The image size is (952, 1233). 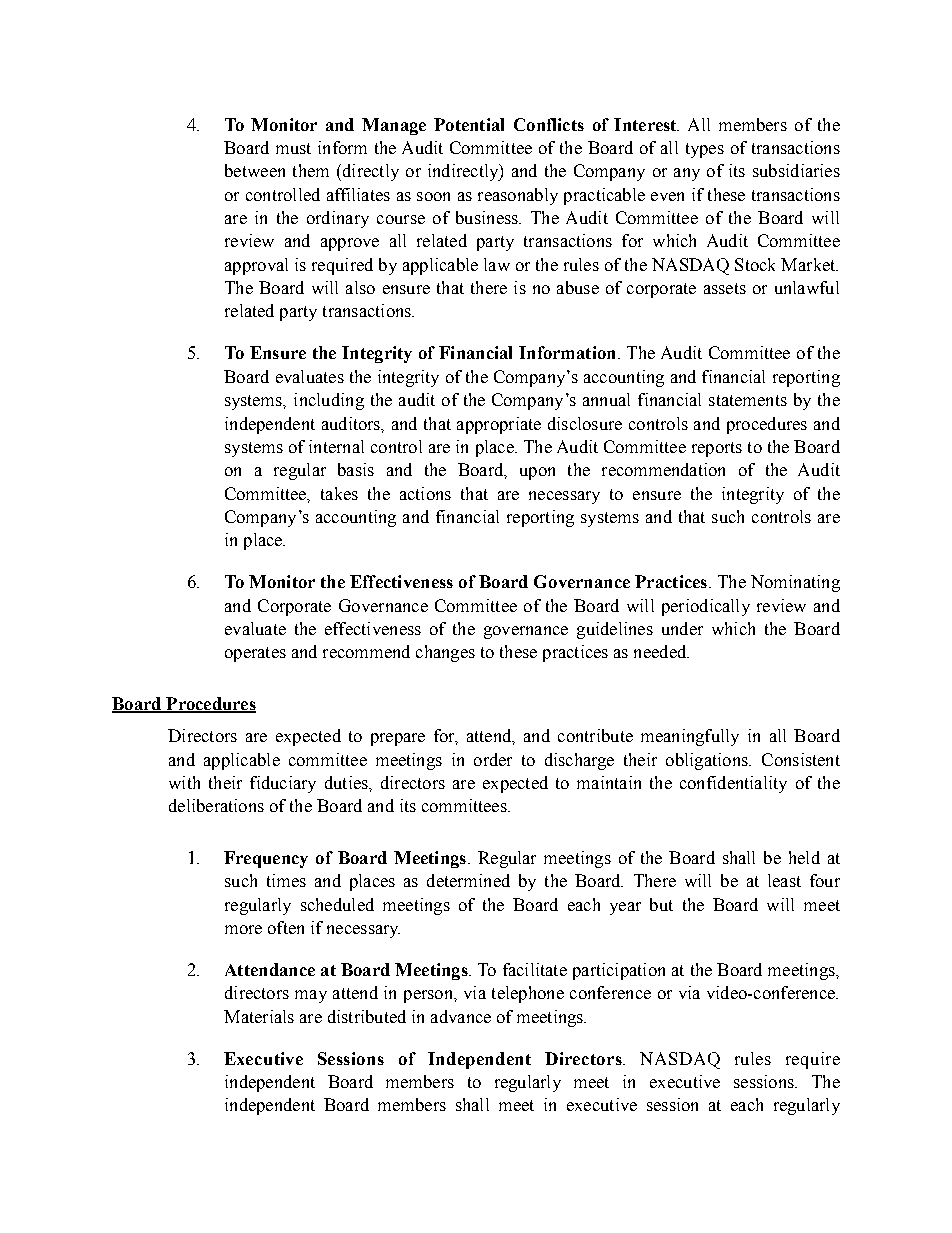 What do you see at coordinates (469, 124) in the image?
I see `Potential` at bounding box center [469, 124].
